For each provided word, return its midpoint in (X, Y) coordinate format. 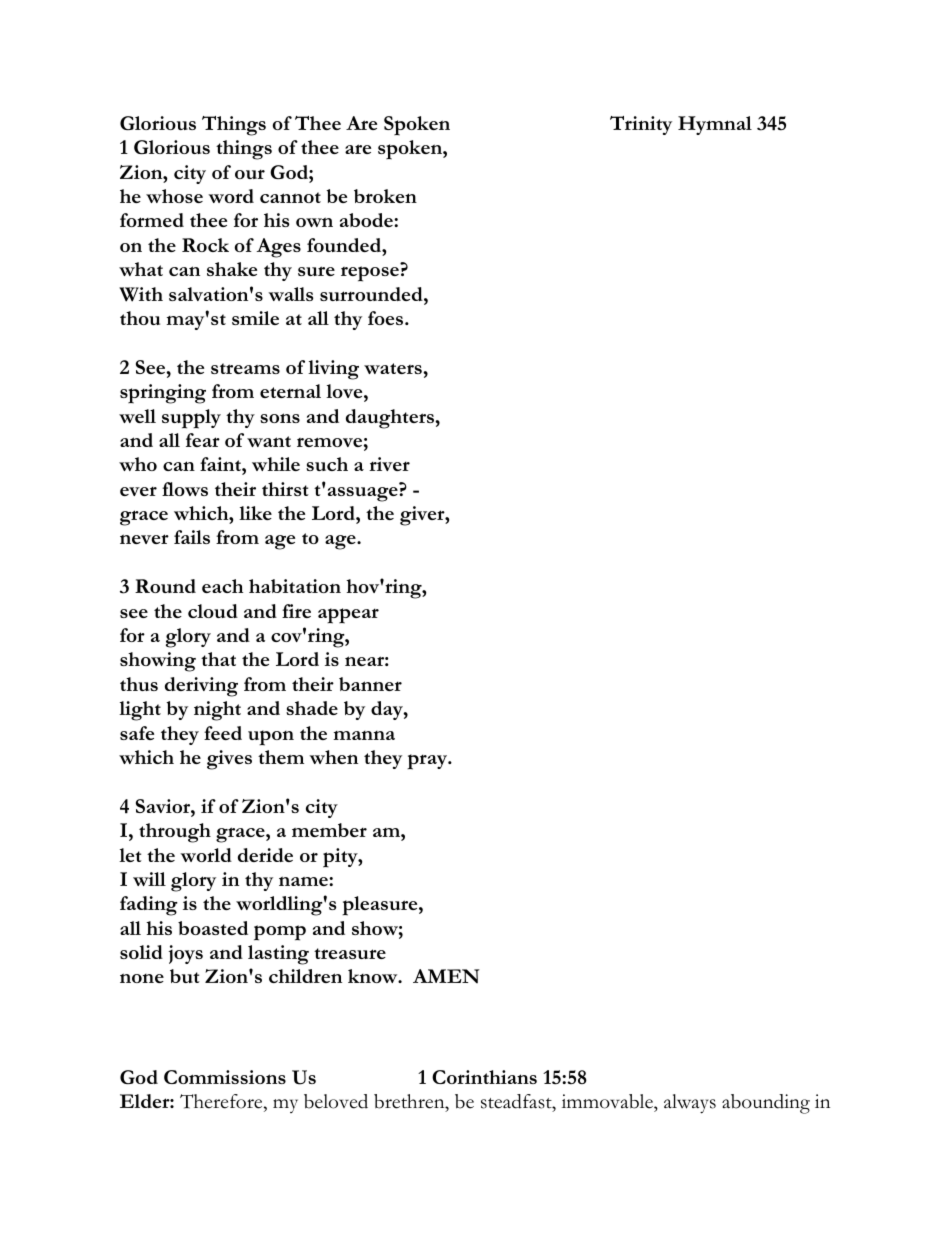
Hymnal (715, 125)
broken (385, 196)
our (250, 174)
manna (364, 735)
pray (428, 762)
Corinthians (484, 1077)
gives (229, 760)
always (690, 1104)
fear (203, 440)
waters (394, 368)
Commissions (225, 1077)
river (389, 464)
